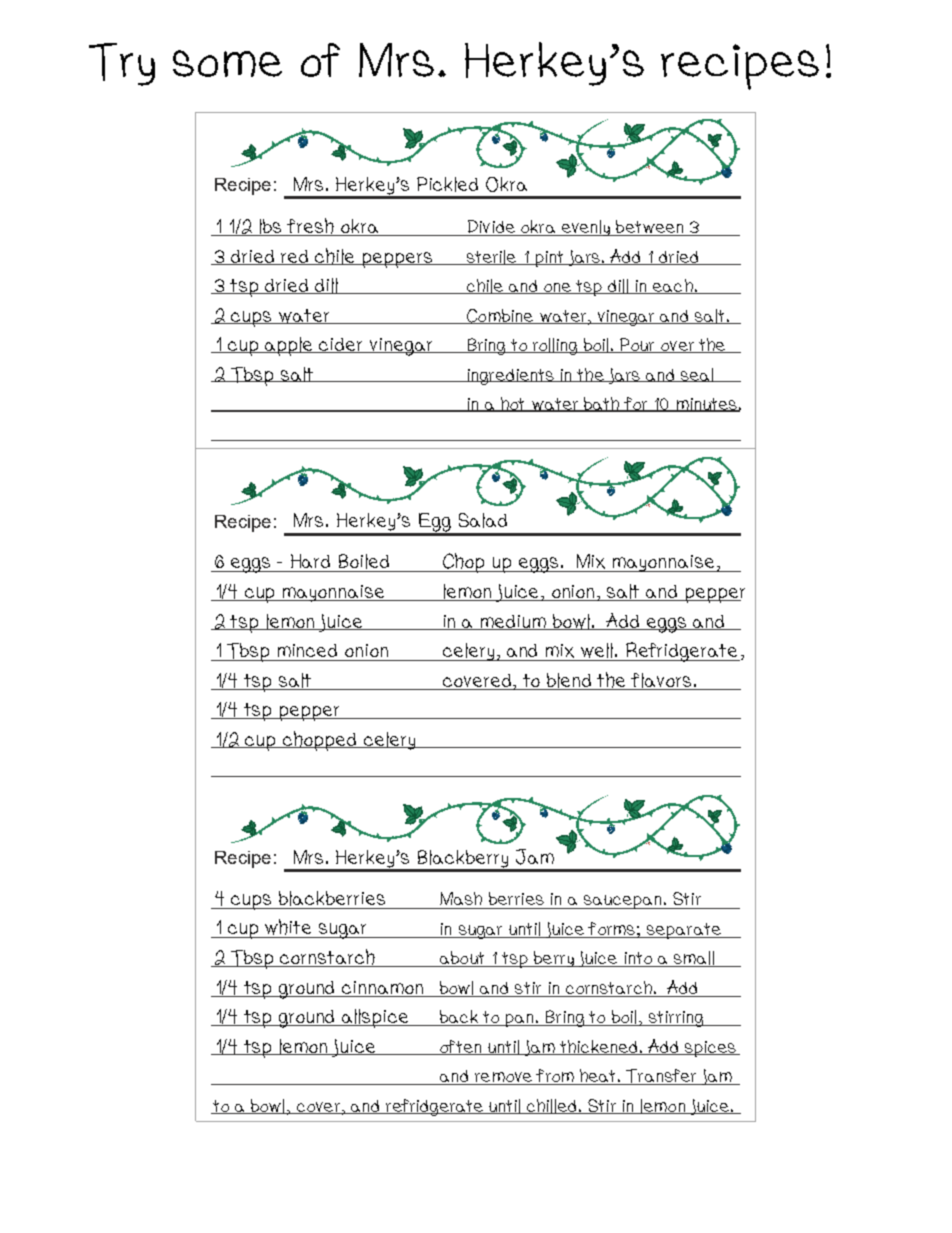 The height and width of the screenshot is (1233, 952). Describe the element at coordinates (447, 184) in the screenshot. I see `Pickled` at that location.
